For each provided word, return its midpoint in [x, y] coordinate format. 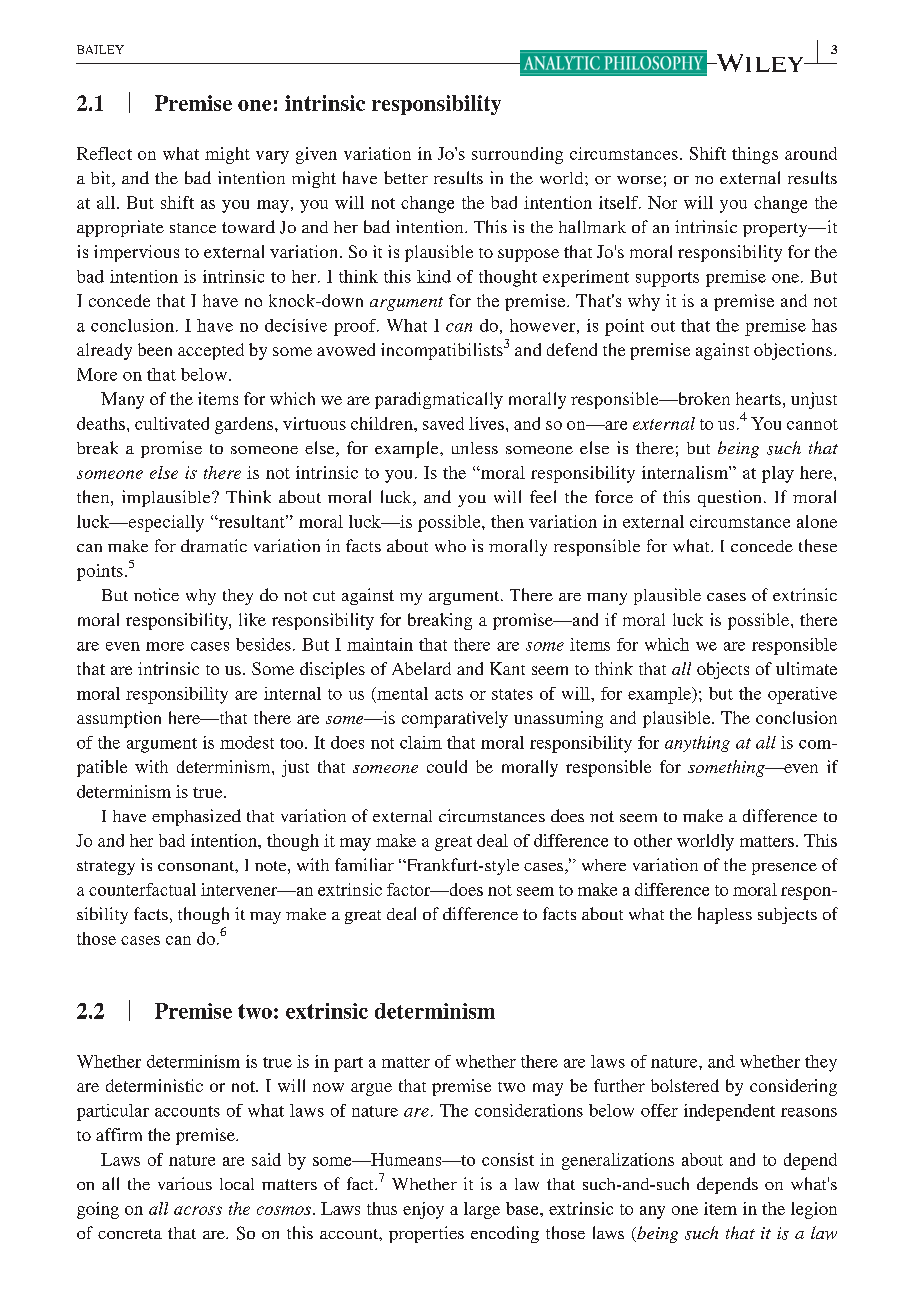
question [729, 498]
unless [475, 448]
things [755, 155]
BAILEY [100, 49]
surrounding [517, 155]
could [447, 766]
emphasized [196, 817]
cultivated [172, 423]
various [185, 1183]
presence [784, 869]
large [482, 1210]
